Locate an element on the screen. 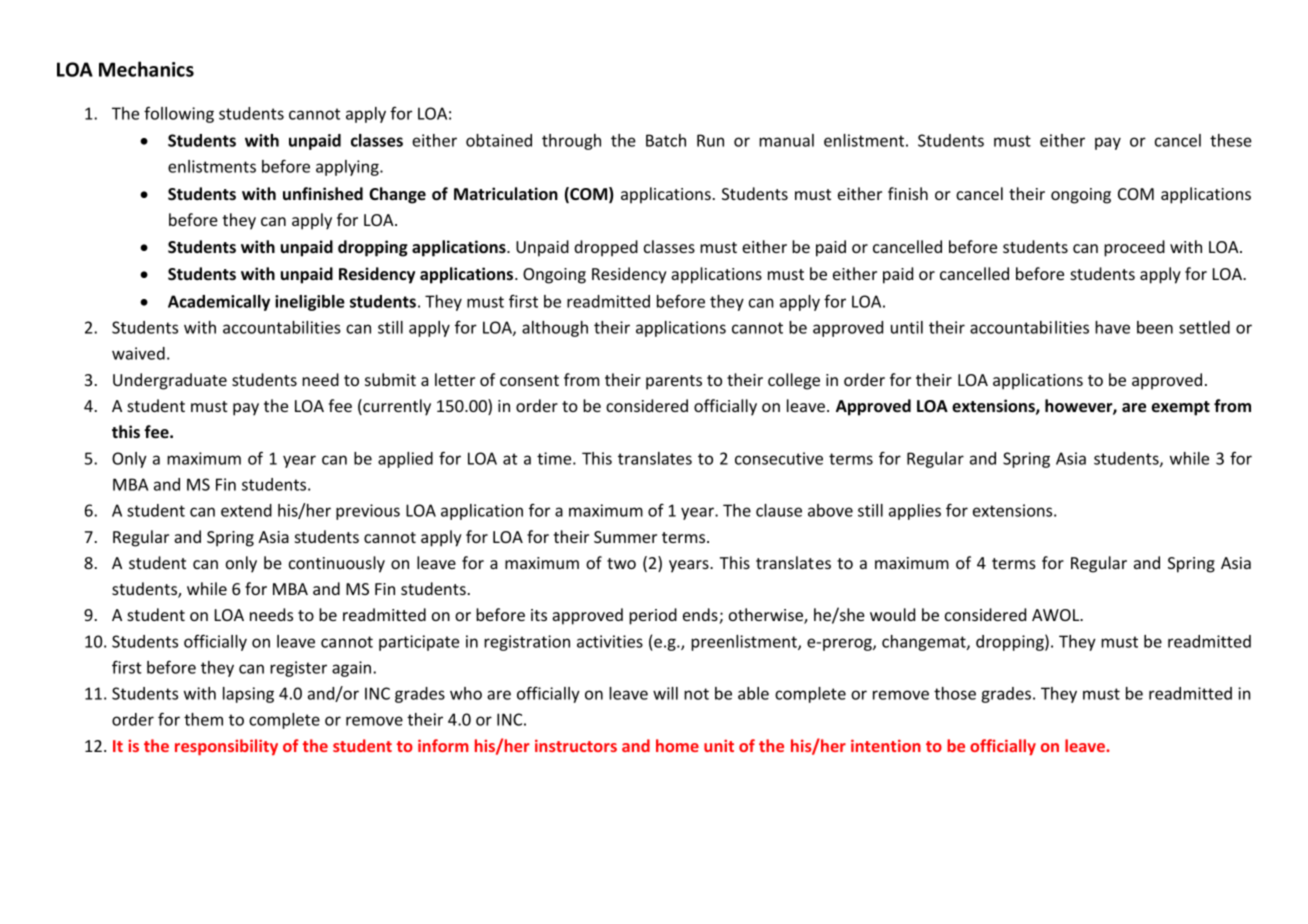 The height and width of the screenshot is (924, 1308). applies is located at coordinates (915, 512).
